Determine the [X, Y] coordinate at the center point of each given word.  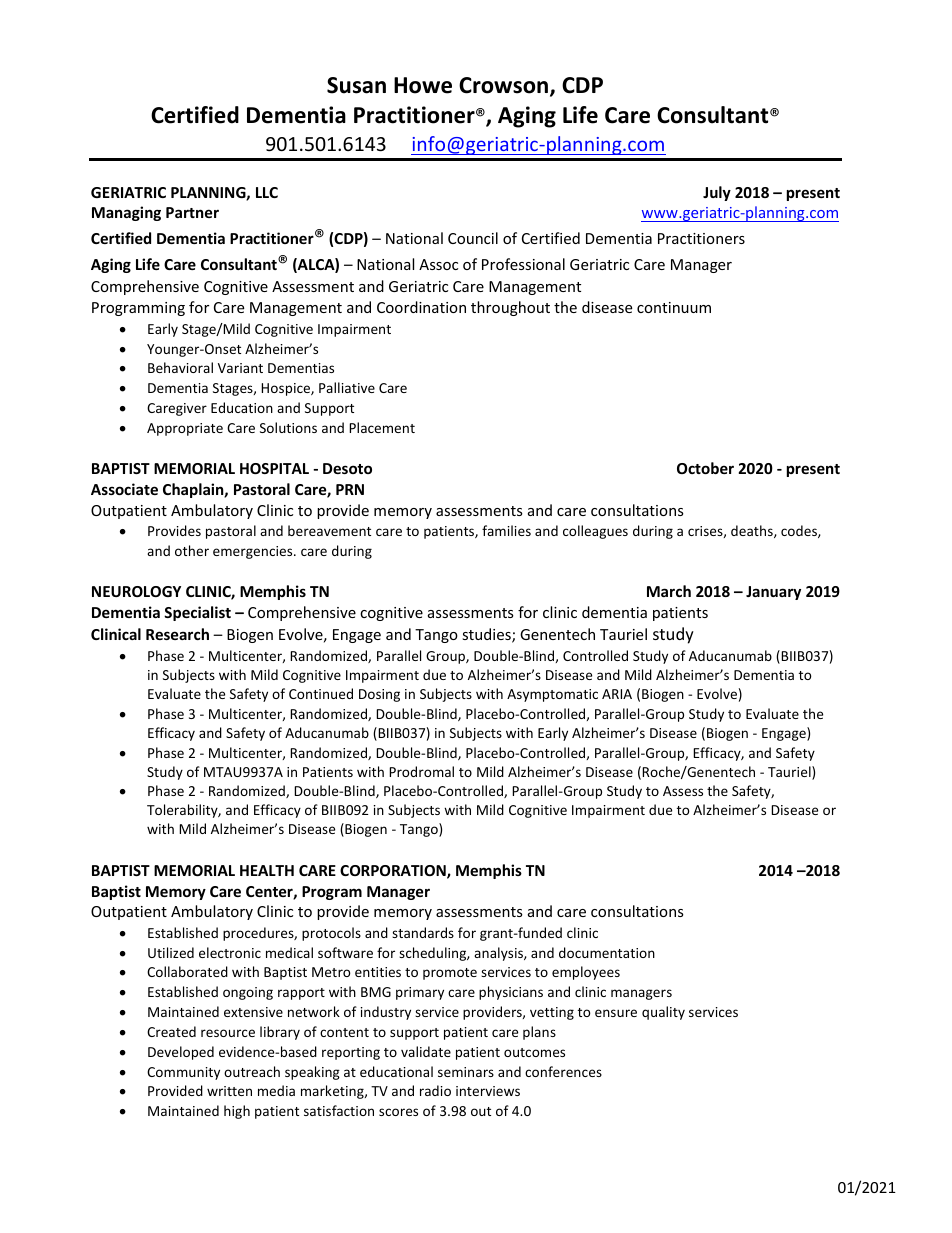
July [717, 193]
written [229, 1091]
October [705, 468]
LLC [267, 192]
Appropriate [185, 429]
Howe [423, 85]
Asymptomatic [552, 695]
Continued [321, 693]
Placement [382, 427]
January [773, 593]
